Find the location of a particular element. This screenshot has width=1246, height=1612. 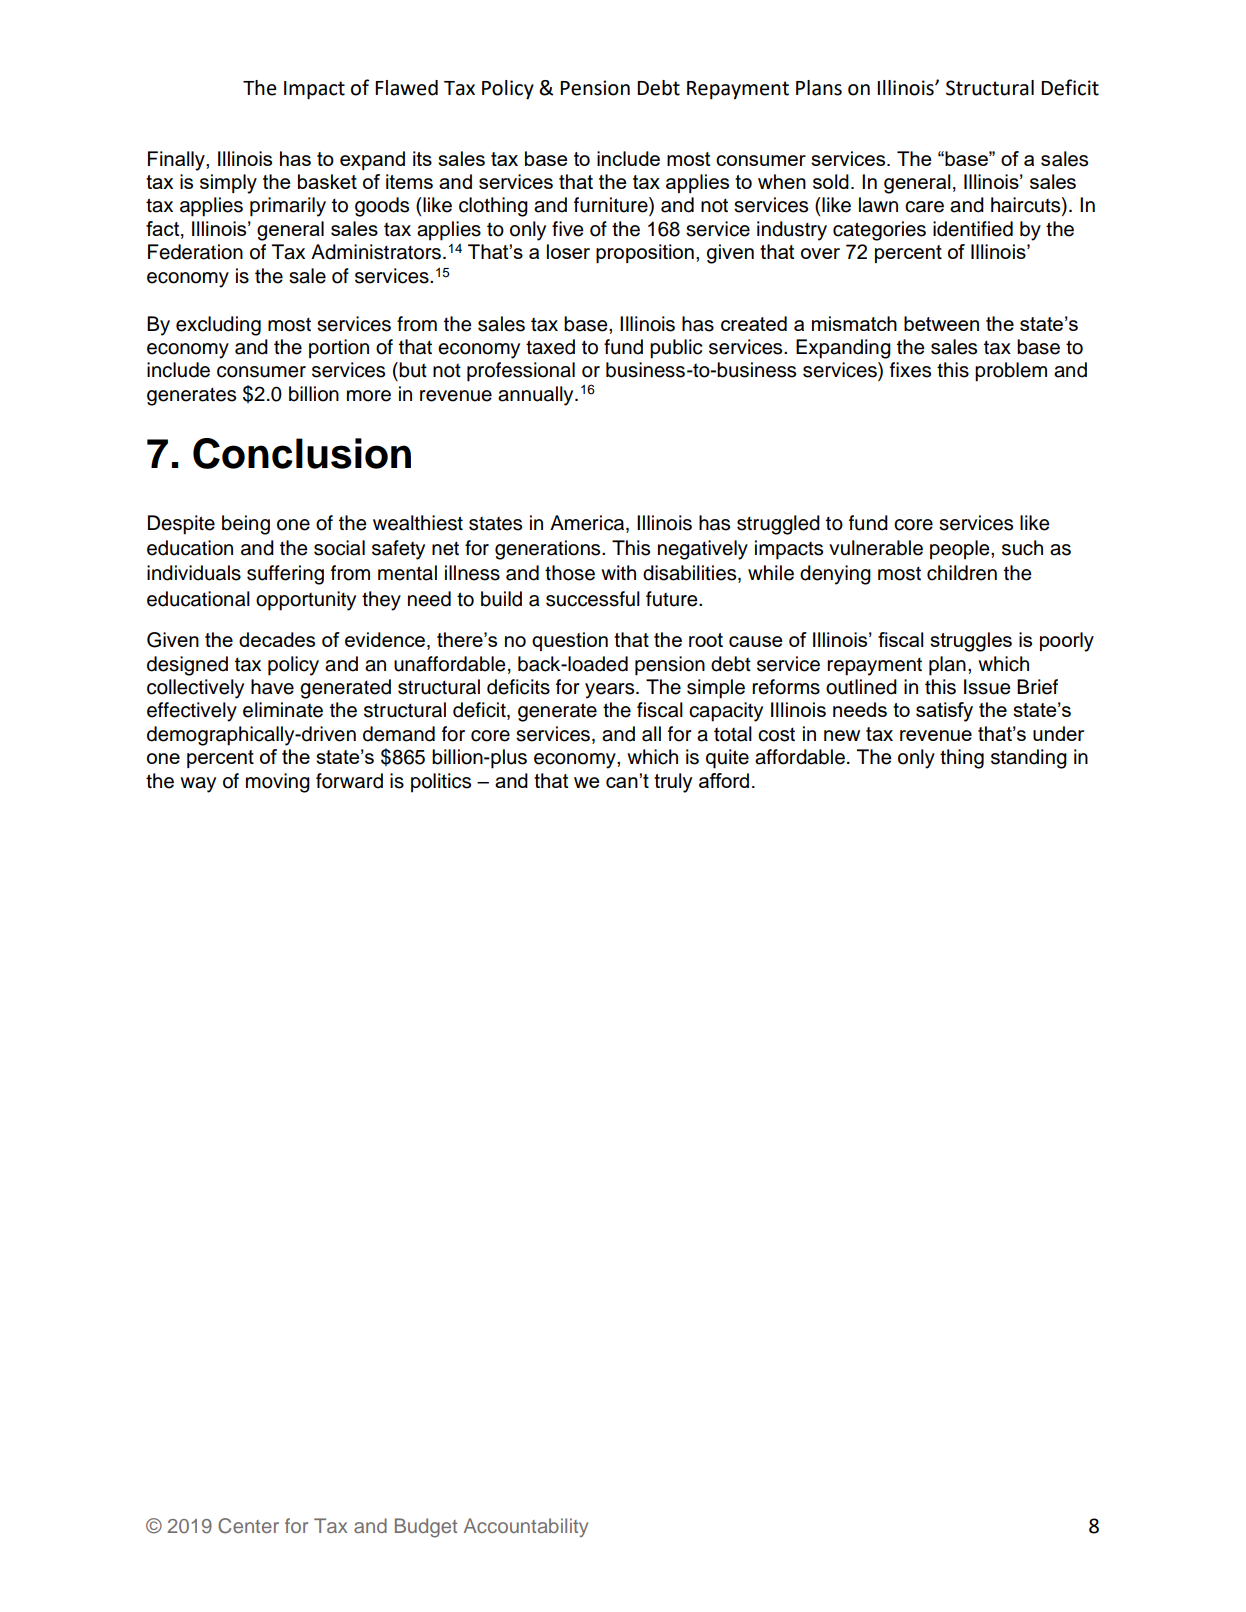

standing is located at coordinates (1029, 759).
